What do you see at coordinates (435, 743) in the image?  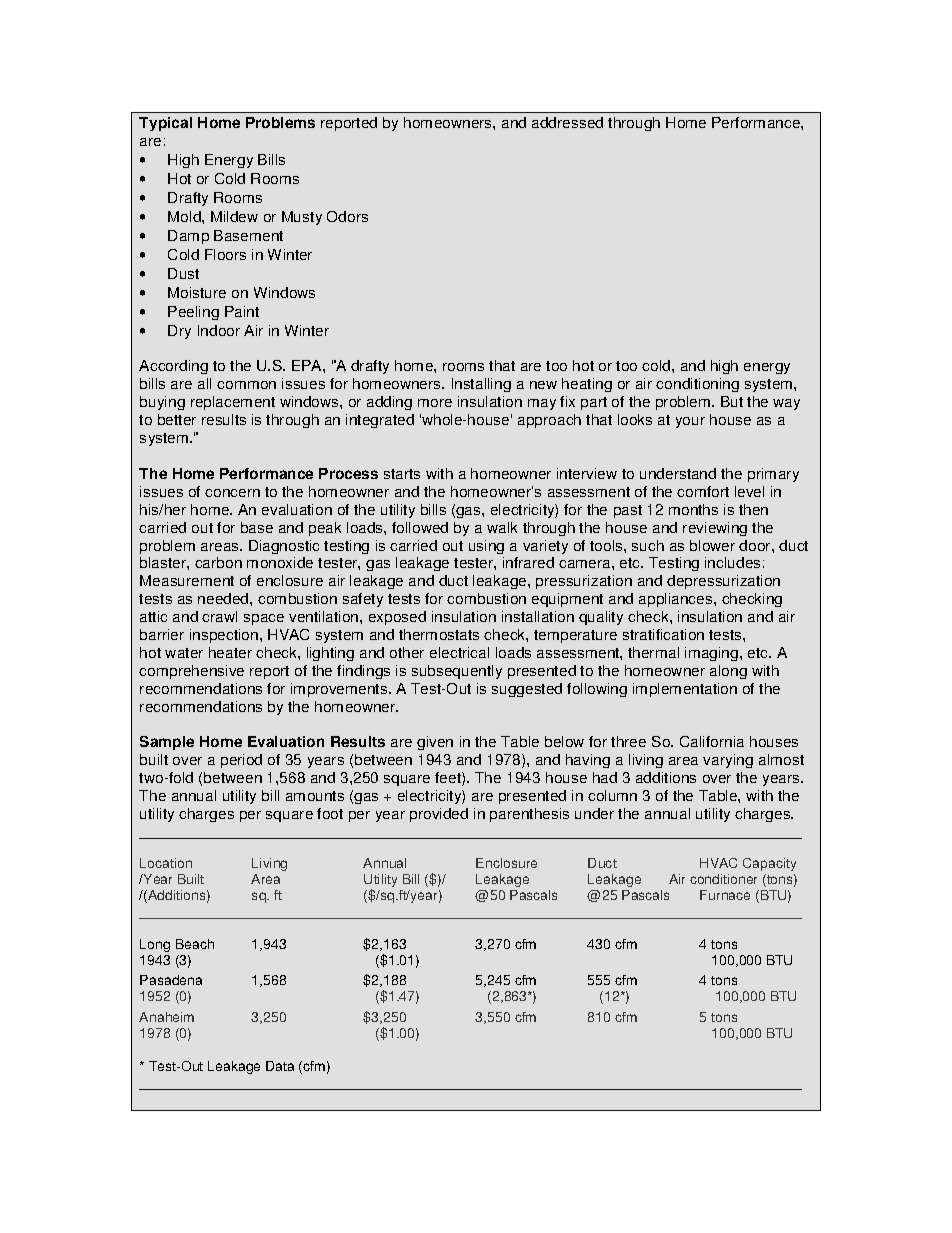 I see `given` at bounding box center [435, 743].
